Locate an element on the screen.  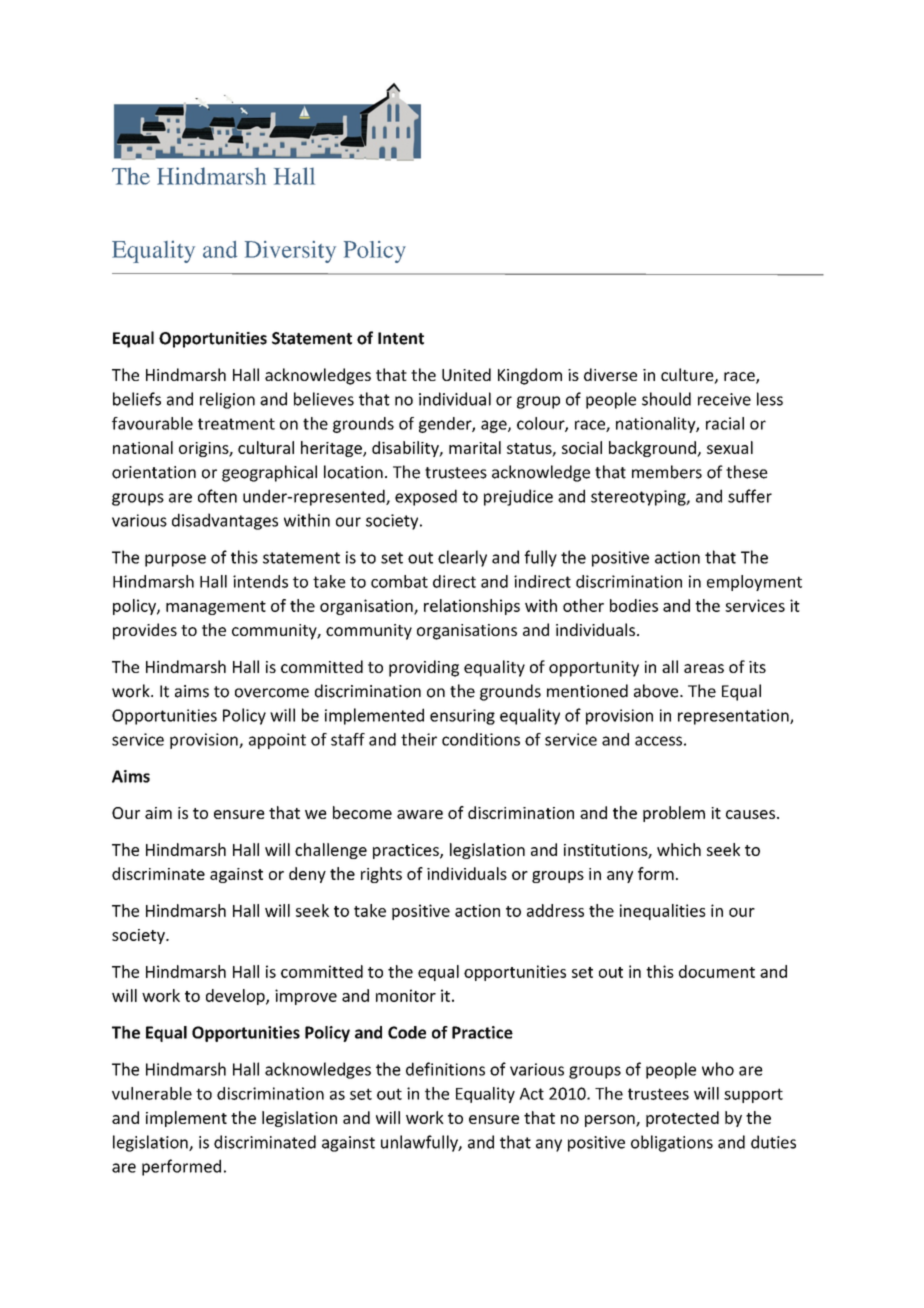
Intent is located at coordinates (401, 338).
